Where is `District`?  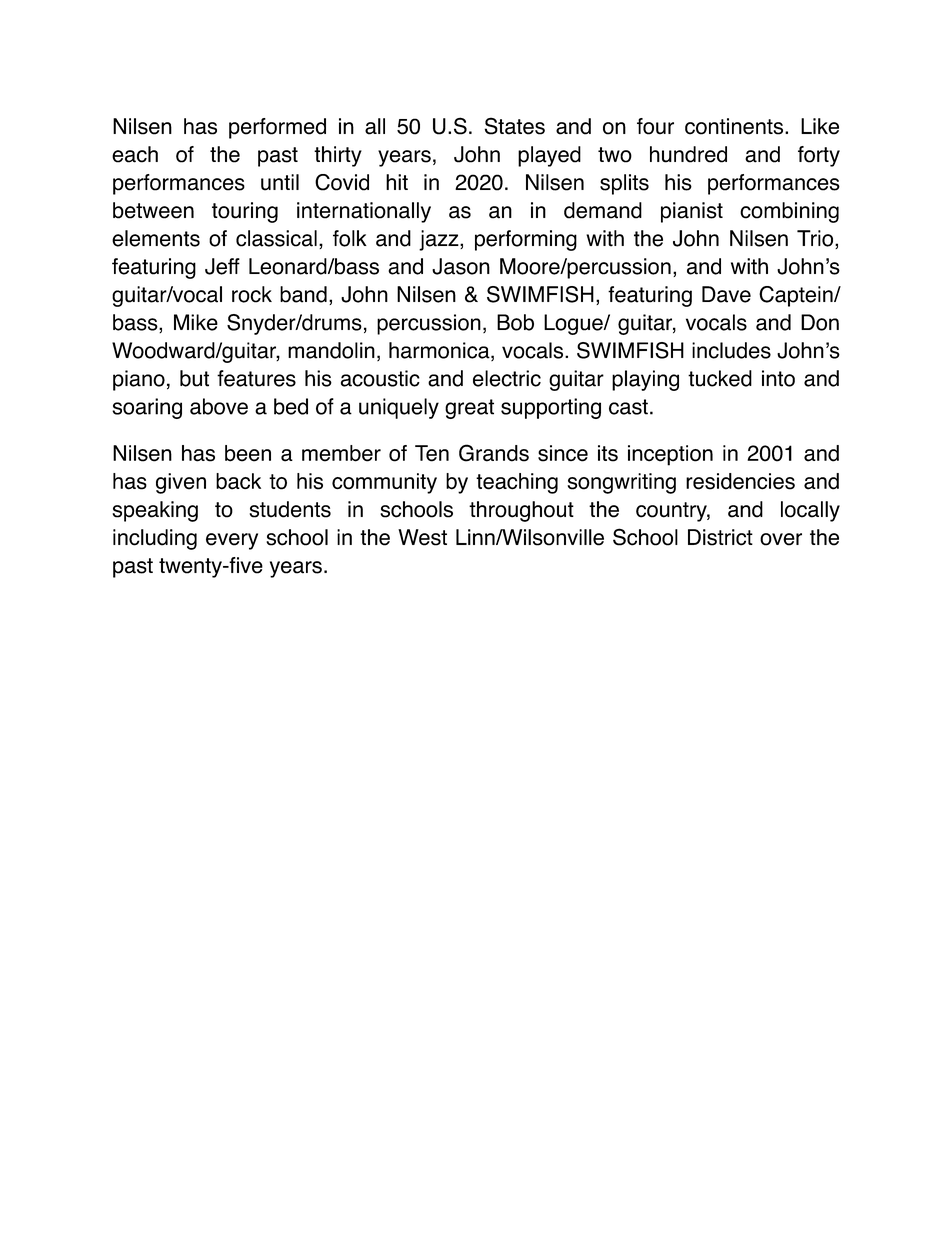
District is located at coordinates (720, 537).
